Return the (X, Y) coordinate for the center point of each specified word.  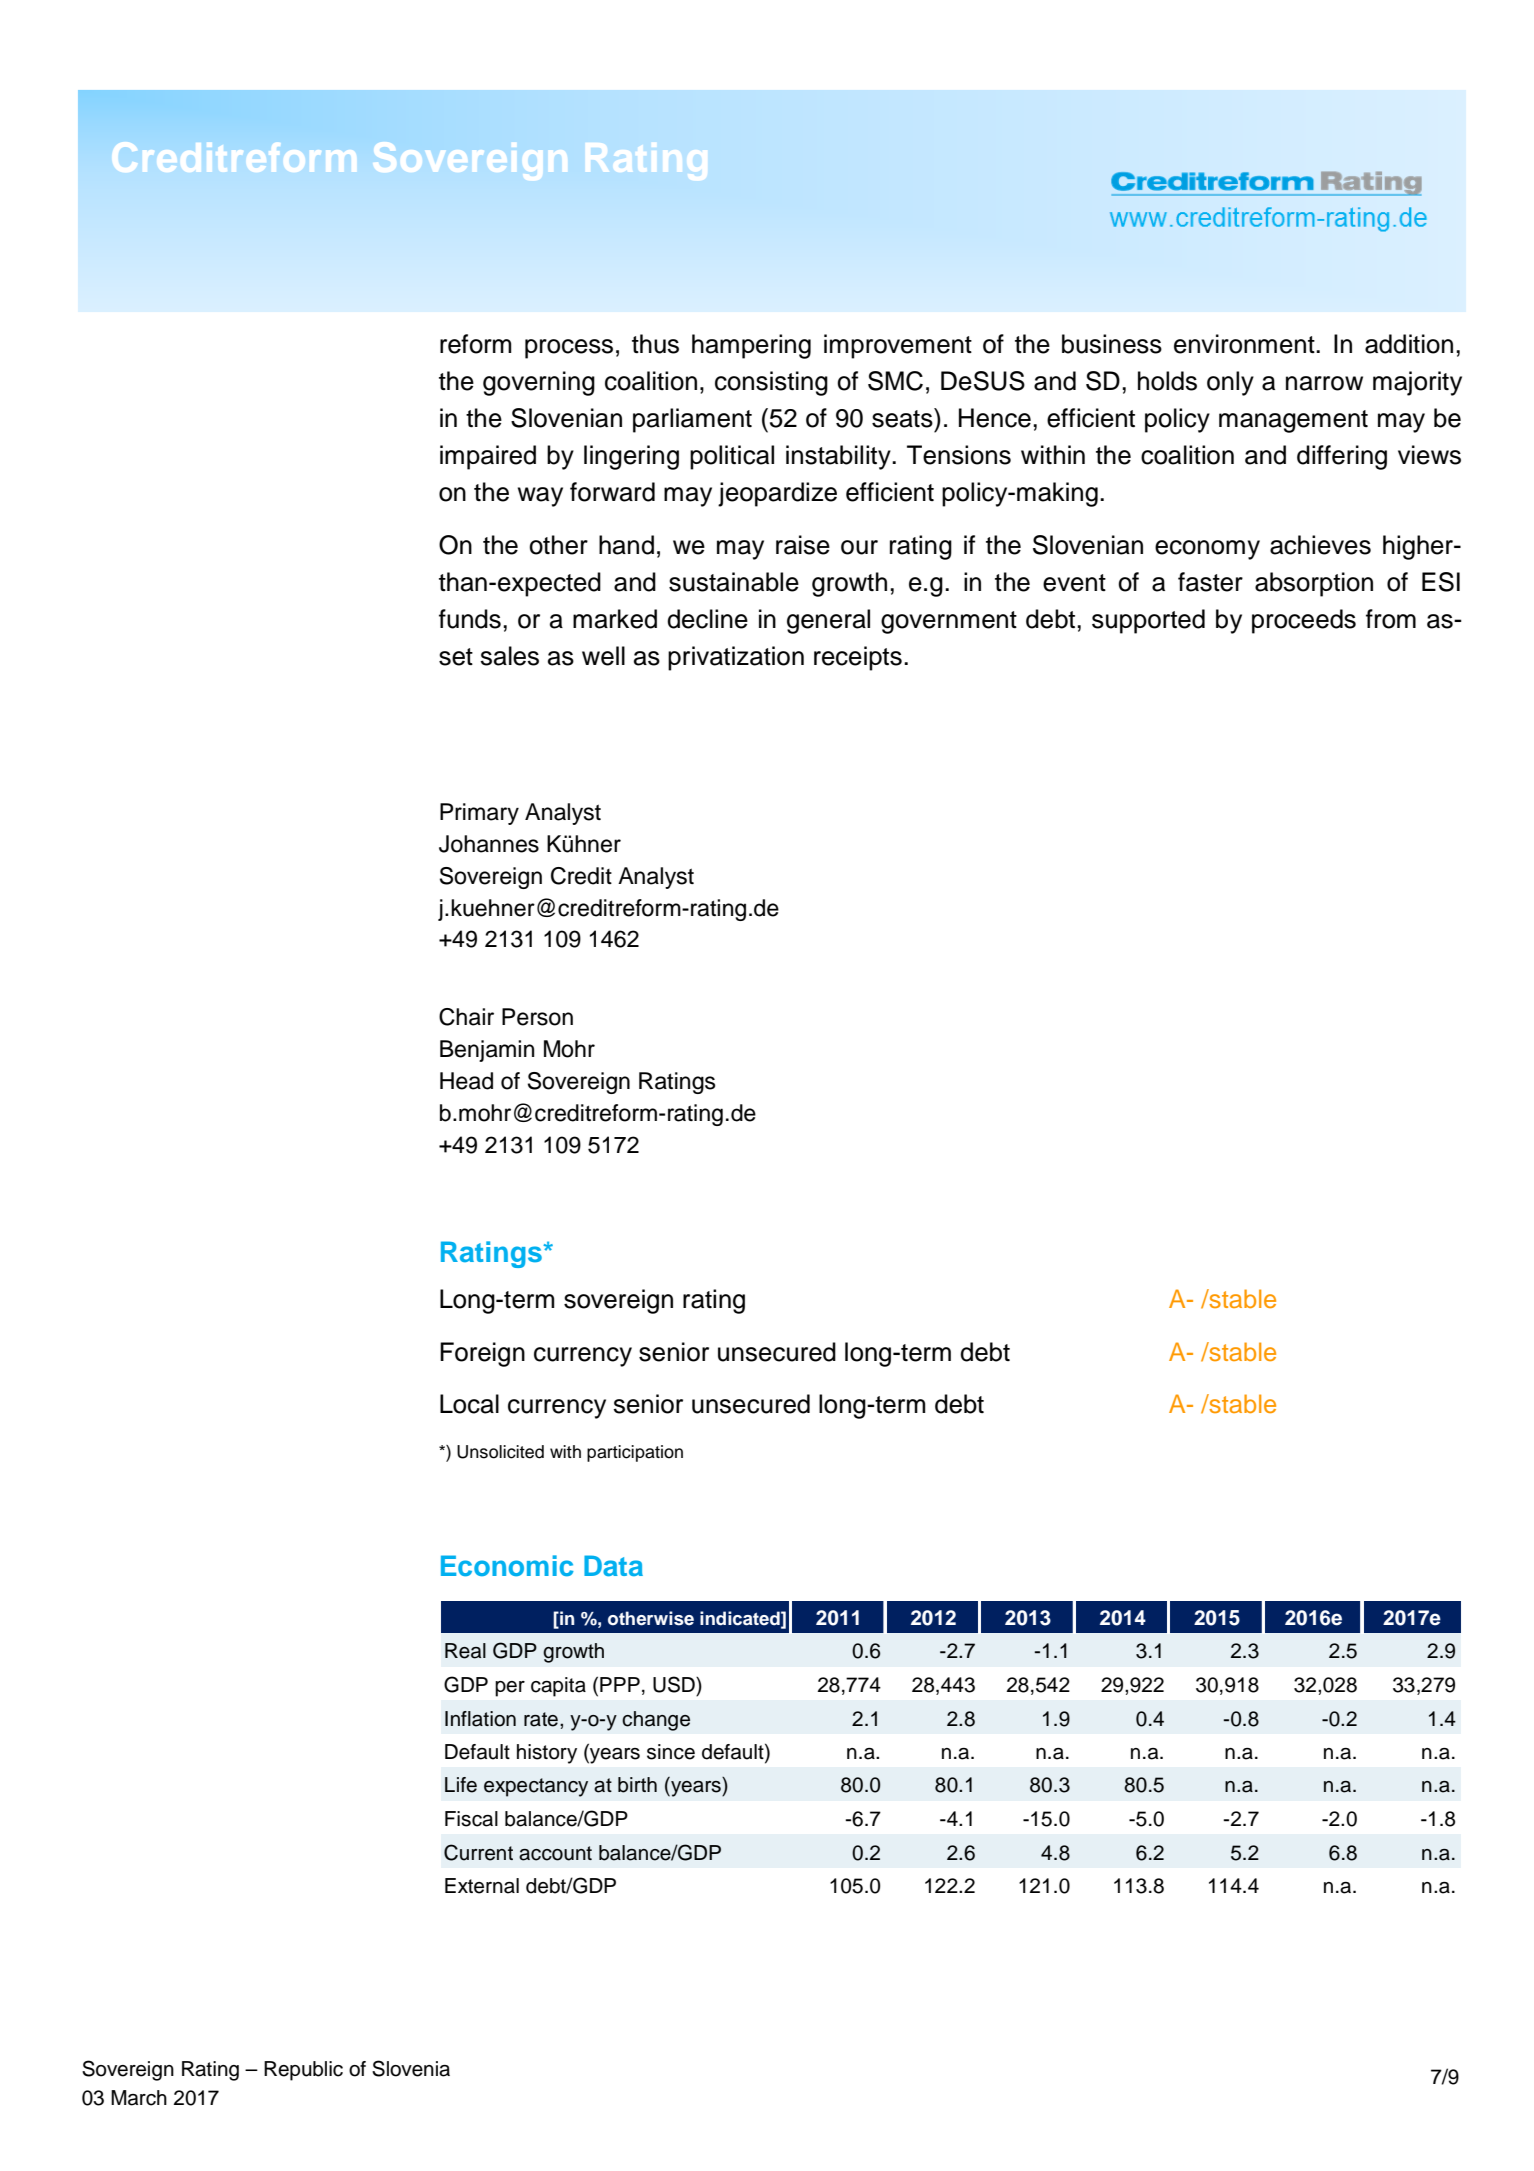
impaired (488, 457)
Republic (303, 2071)
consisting (771, 383)
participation (635, 1453)
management (1293, 421)
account (555, 1853)
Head (466, 1081)
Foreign (482, 1354)
